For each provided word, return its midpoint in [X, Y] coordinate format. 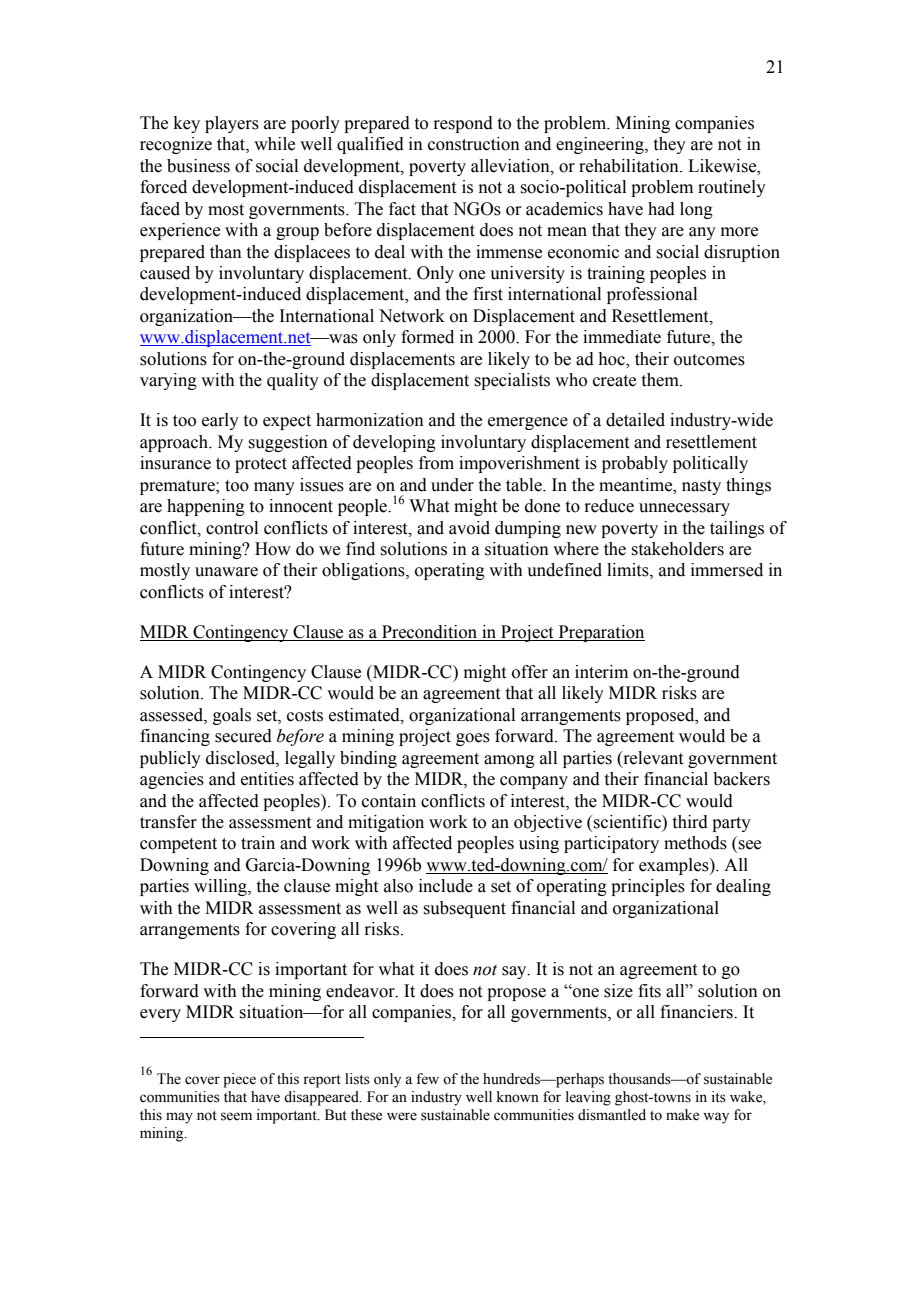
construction [474, 144]
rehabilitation [630, 166]
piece [239, 1080]
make [682, 1115]
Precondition [430, 633]
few [427, 1079]
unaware [226, 572]
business [198, 166]
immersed [727, 570]
